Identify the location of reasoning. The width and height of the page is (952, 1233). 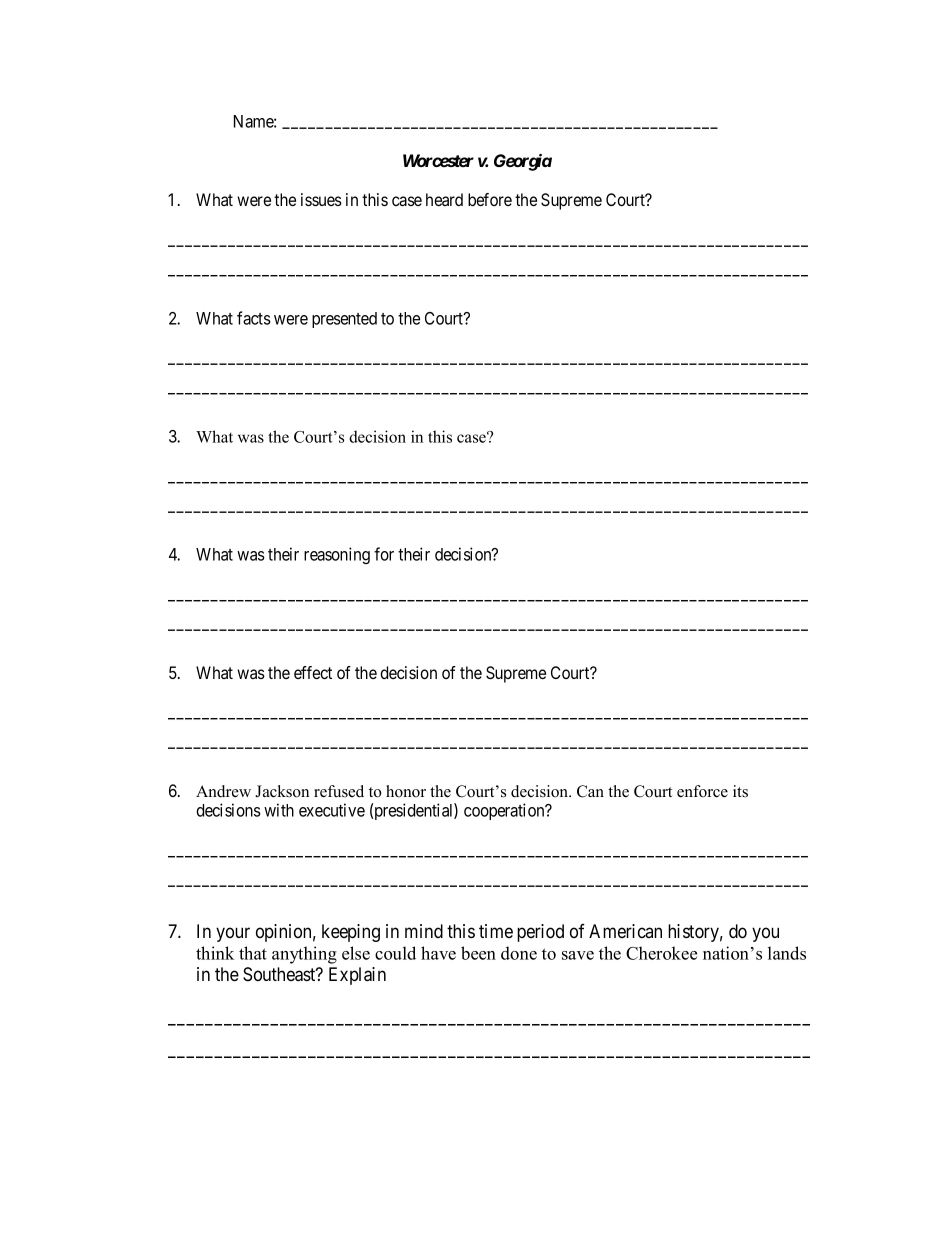
(337, 555).
